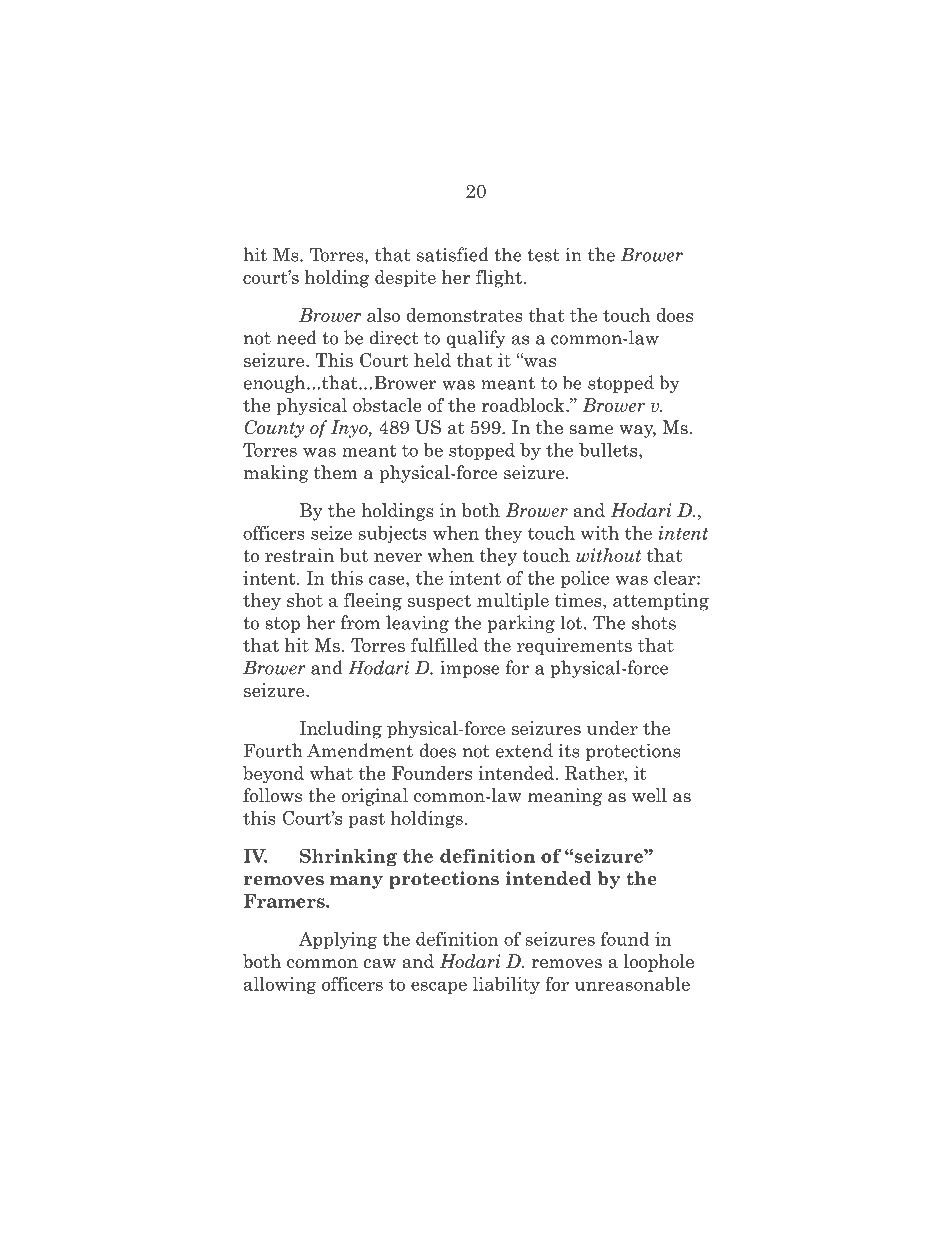 The width and height of the screenshot is (952, 1233). Describe the element at coordinates (499, 279) in the screenshot. I see `flight` at that location.
